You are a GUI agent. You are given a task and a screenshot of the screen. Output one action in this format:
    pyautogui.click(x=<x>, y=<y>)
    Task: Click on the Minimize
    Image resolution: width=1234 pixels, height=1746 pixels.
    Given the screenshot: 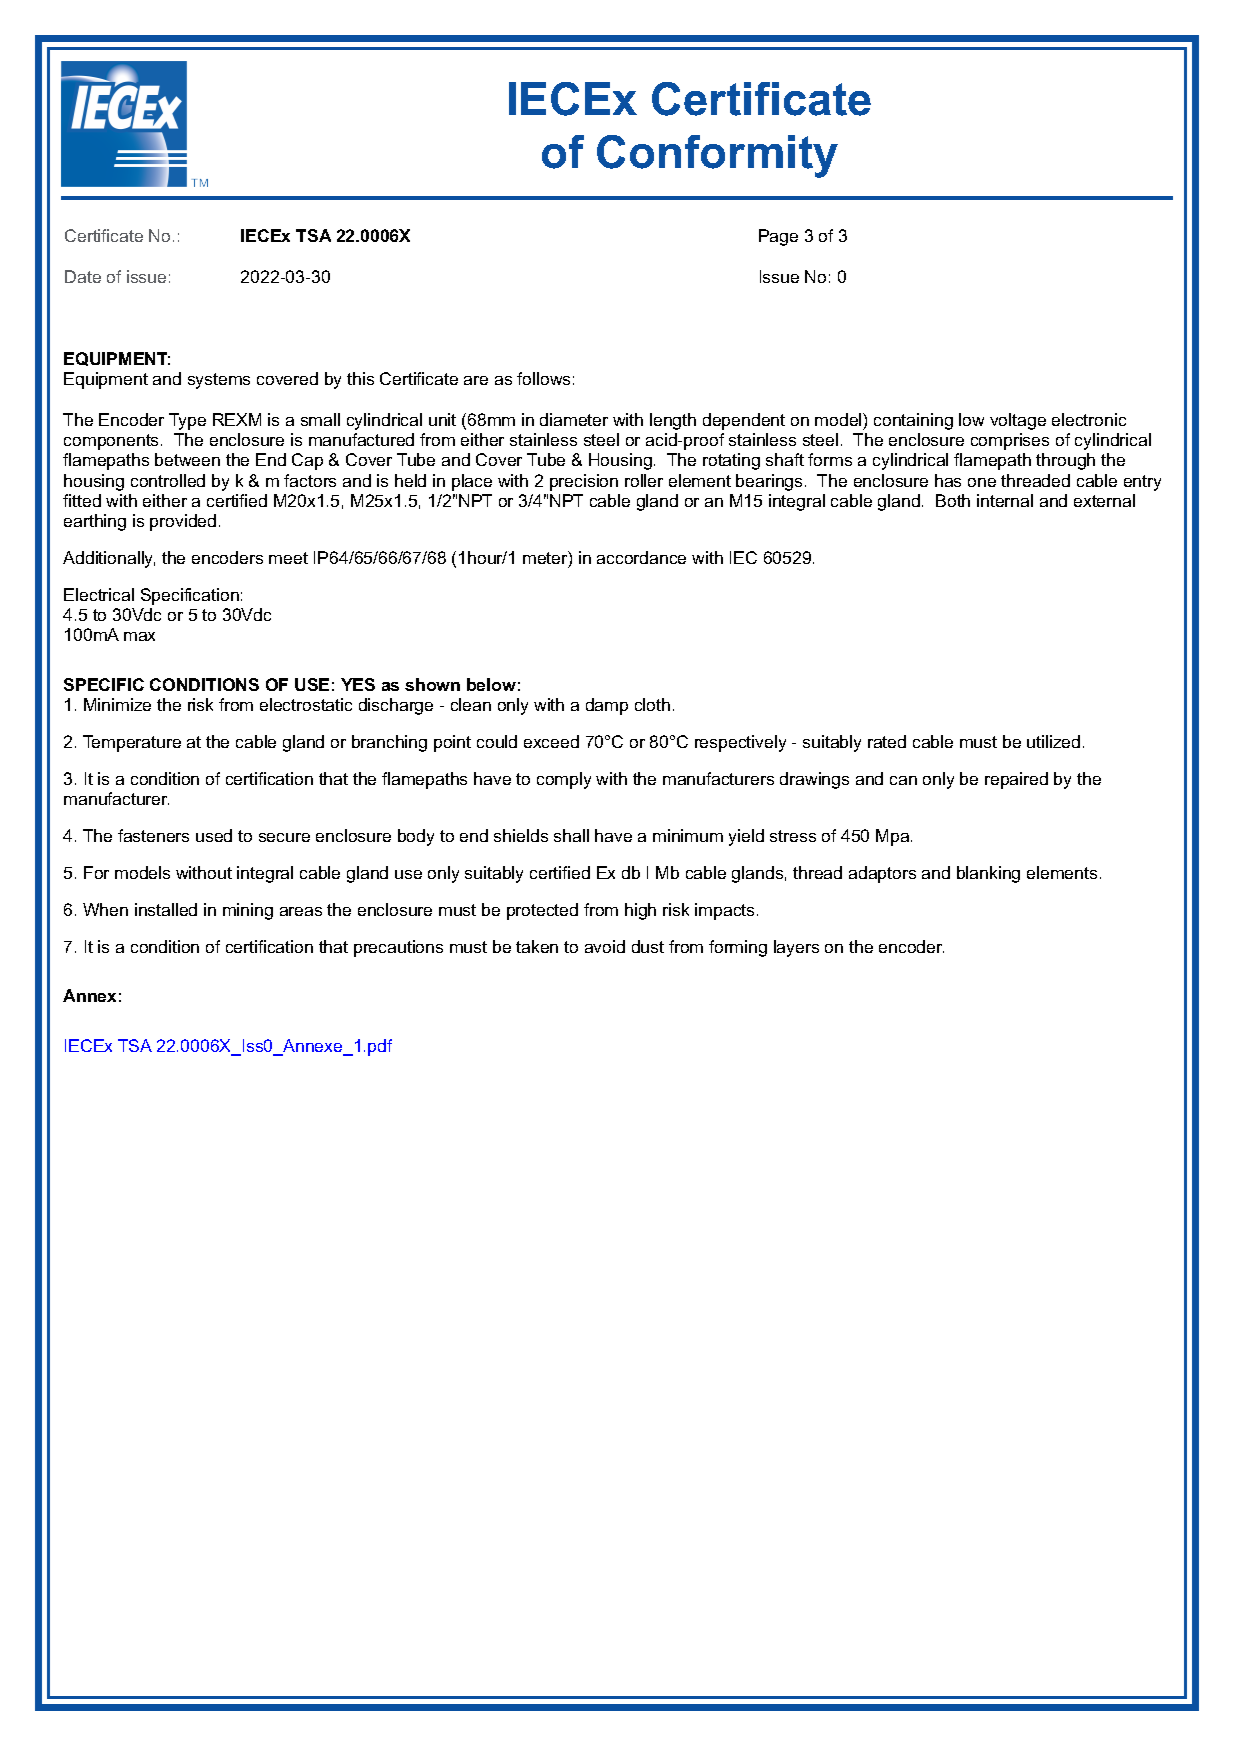 What is the action you would take?
    pyautogui.click(x=117, y=704)
